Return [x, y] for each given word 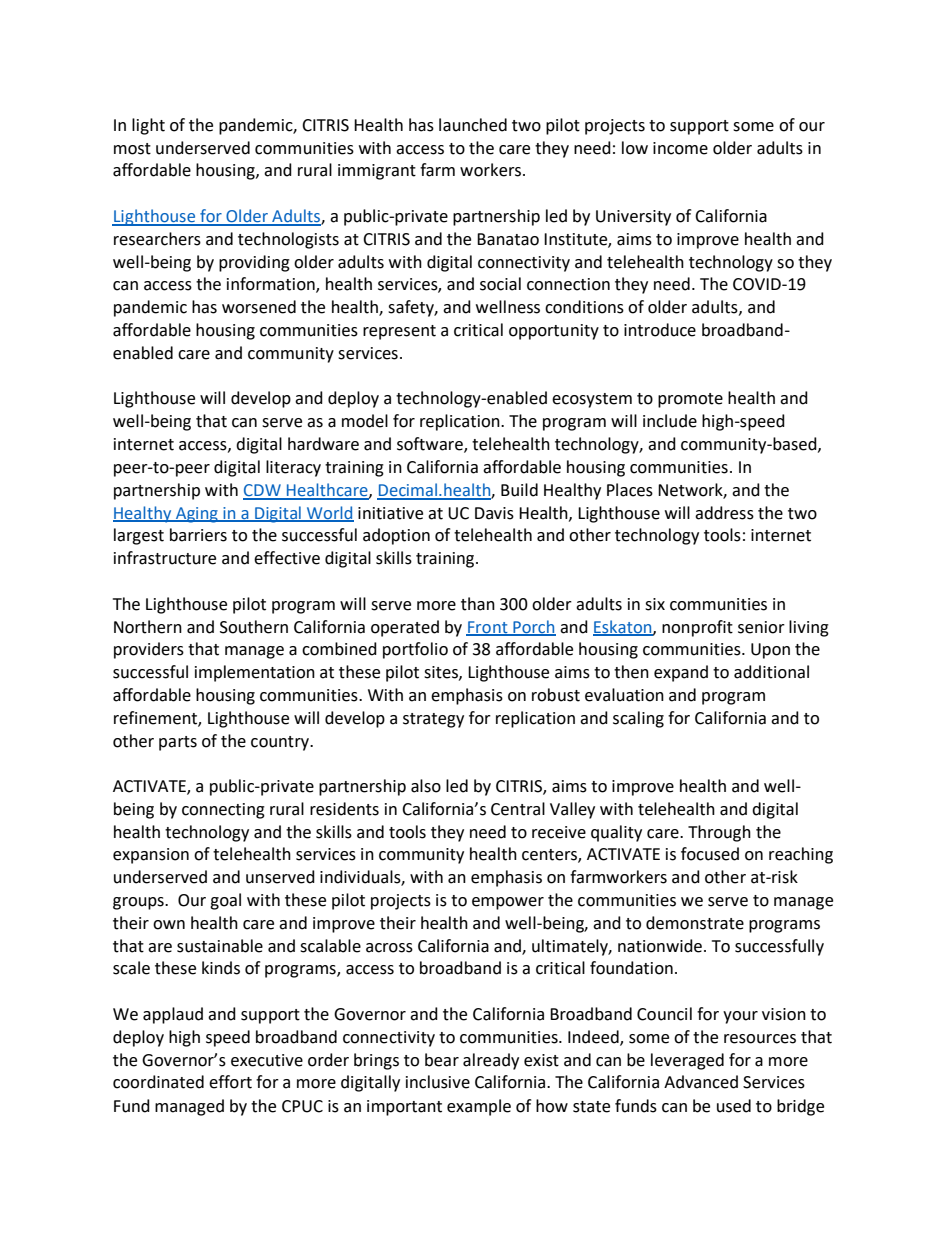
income [680, 148]
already [491, 1061]
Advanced [701, 1082]
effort [230, 1082]
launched [473, 125]
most [132, 149]
